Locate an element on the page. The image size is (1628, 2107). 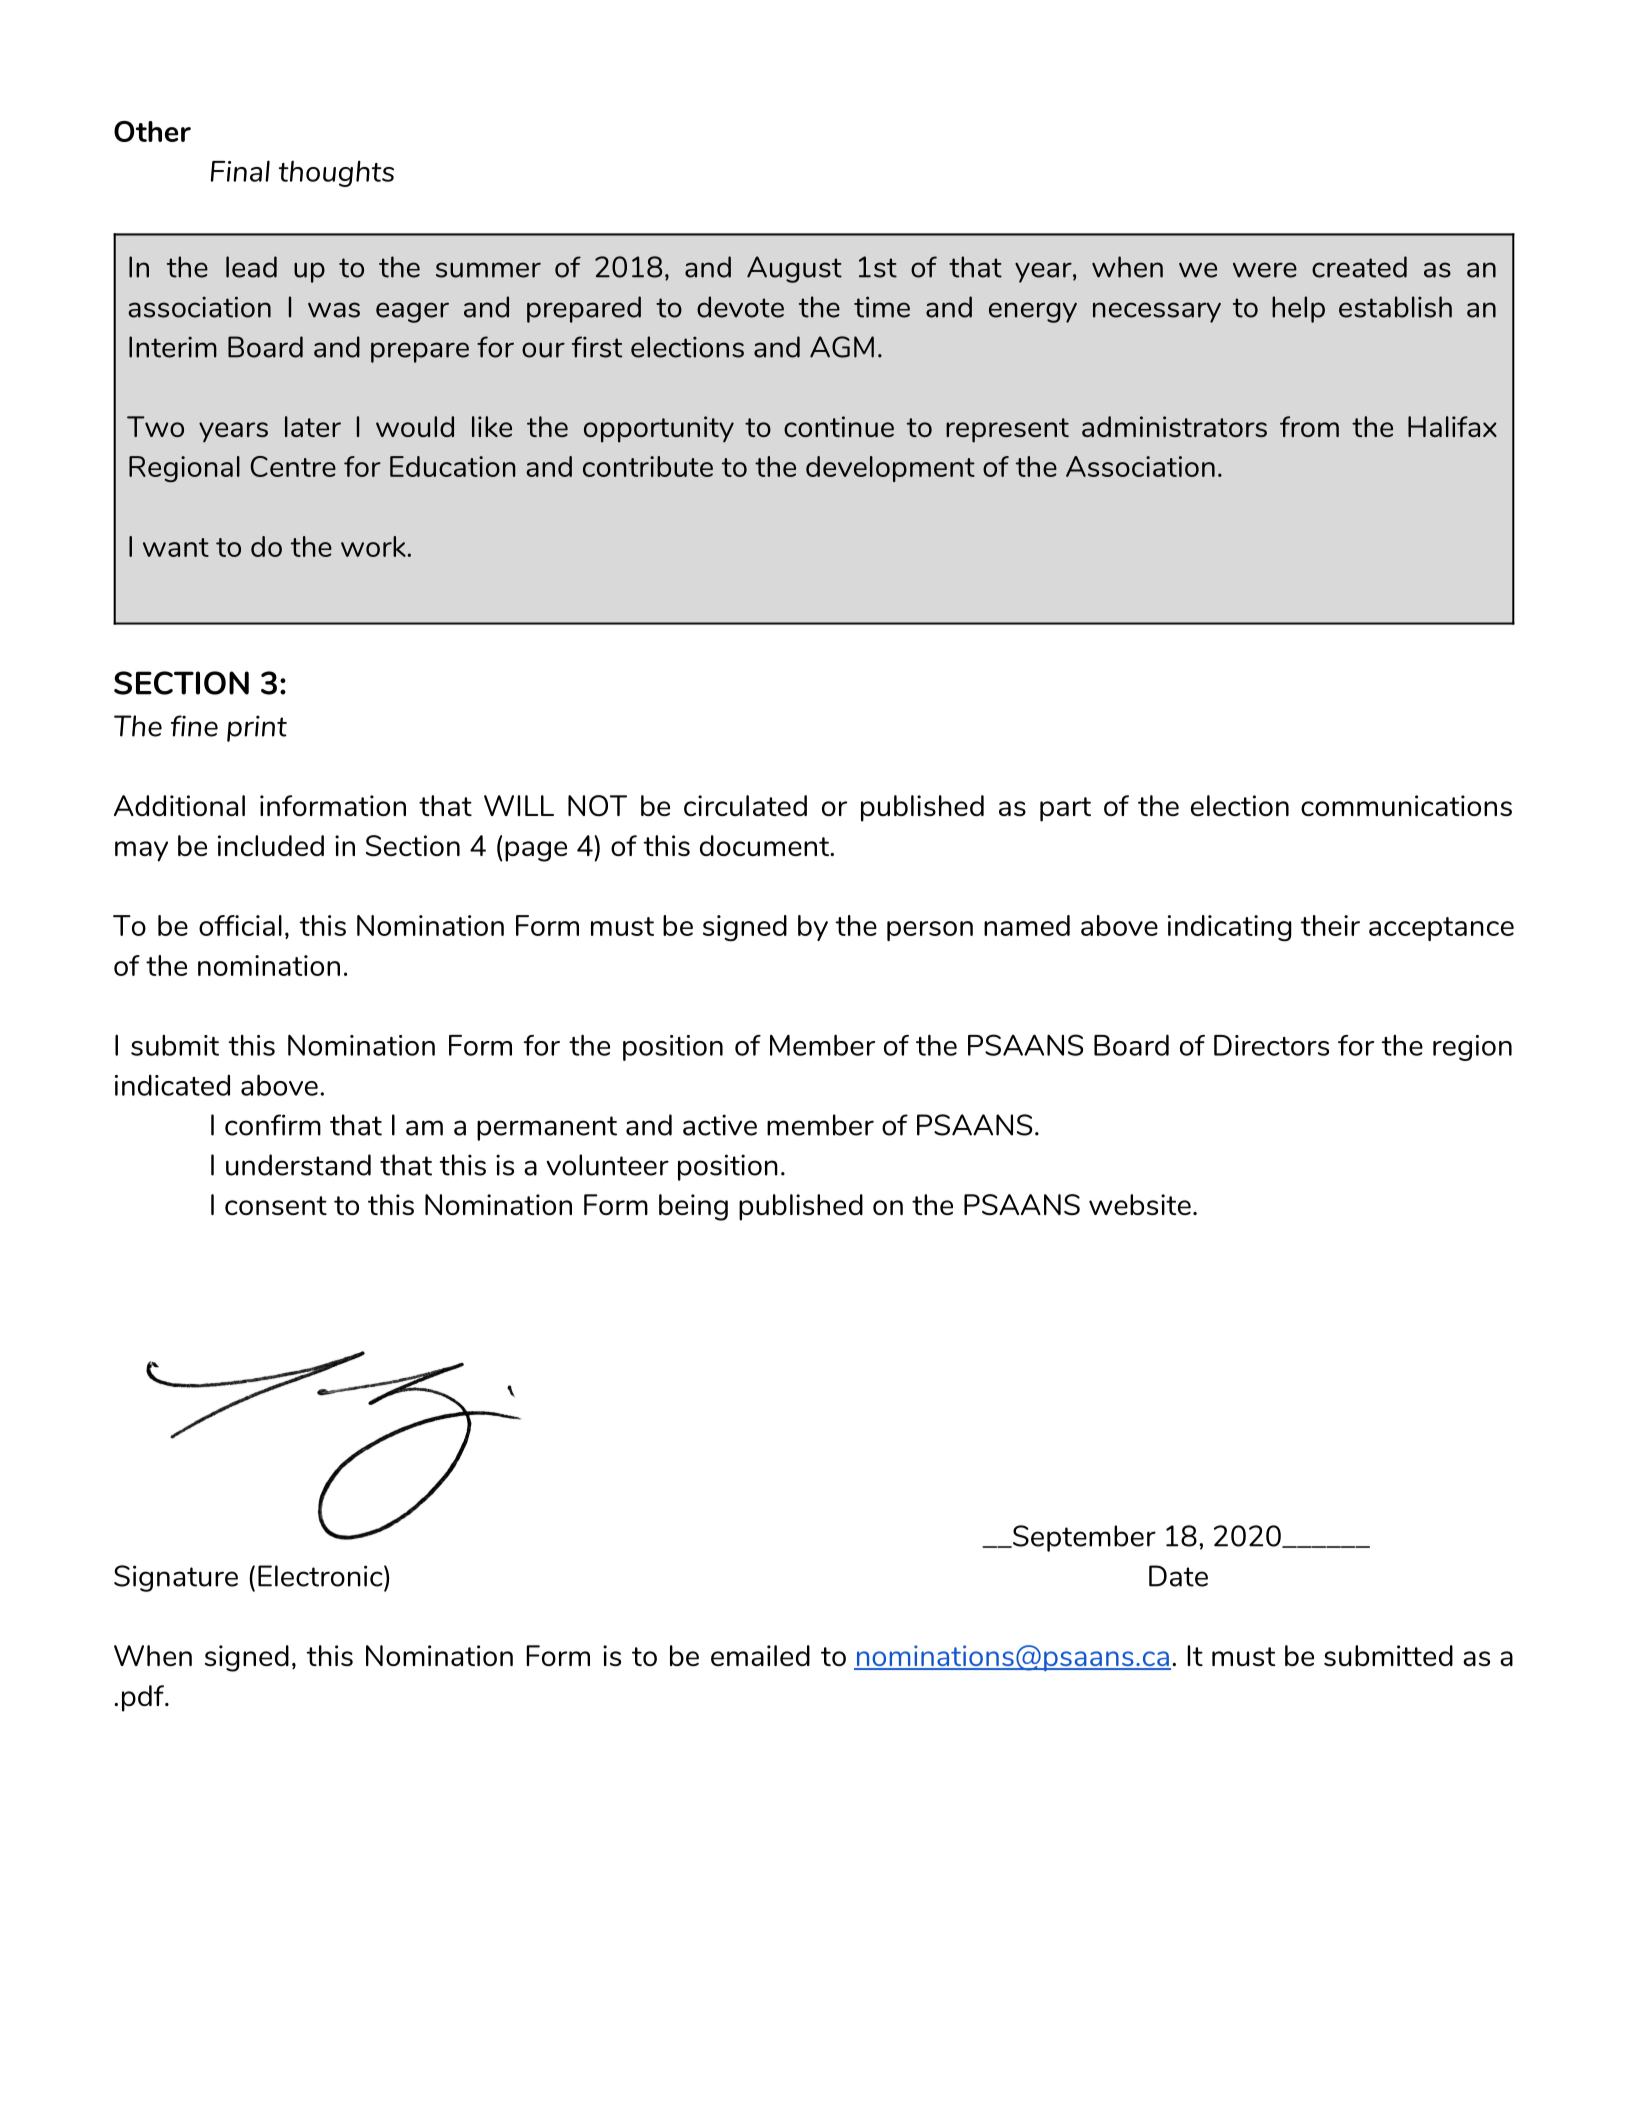
work is located at coordinates (374, 546).
